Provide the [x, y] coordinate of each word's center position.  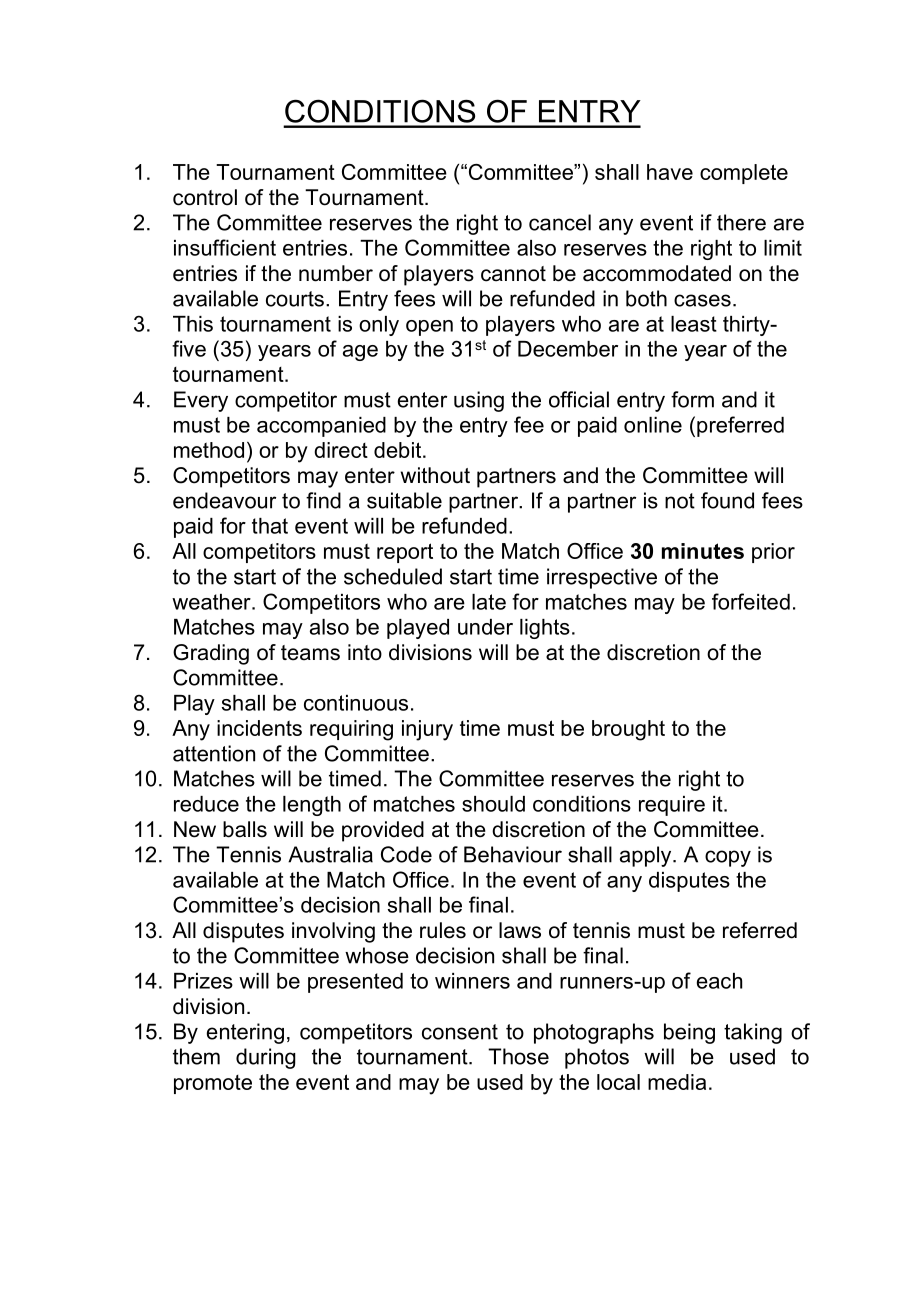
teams [310, 653]
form [692, 399]
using [479, 401]
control [205, 197]
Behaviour [513, 854]
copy [728, 858]
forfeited [751, 601]
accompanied [321, 427]
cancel [560, 222]
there [741, 222]
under [485, 627]
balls [245, 829]
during [266, 1058]
